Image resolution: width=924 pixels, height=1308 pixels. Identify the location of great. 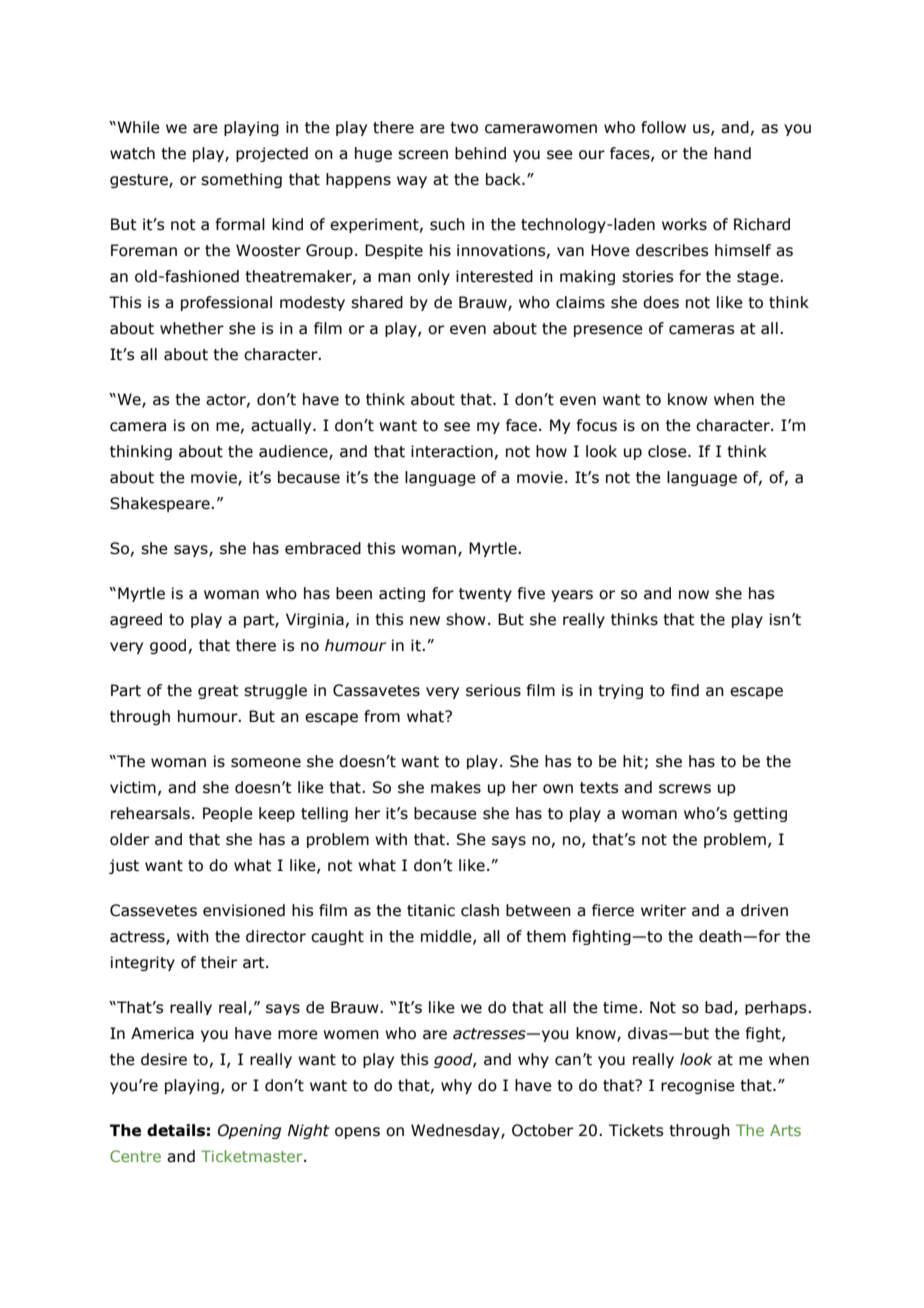
(218, 692).
